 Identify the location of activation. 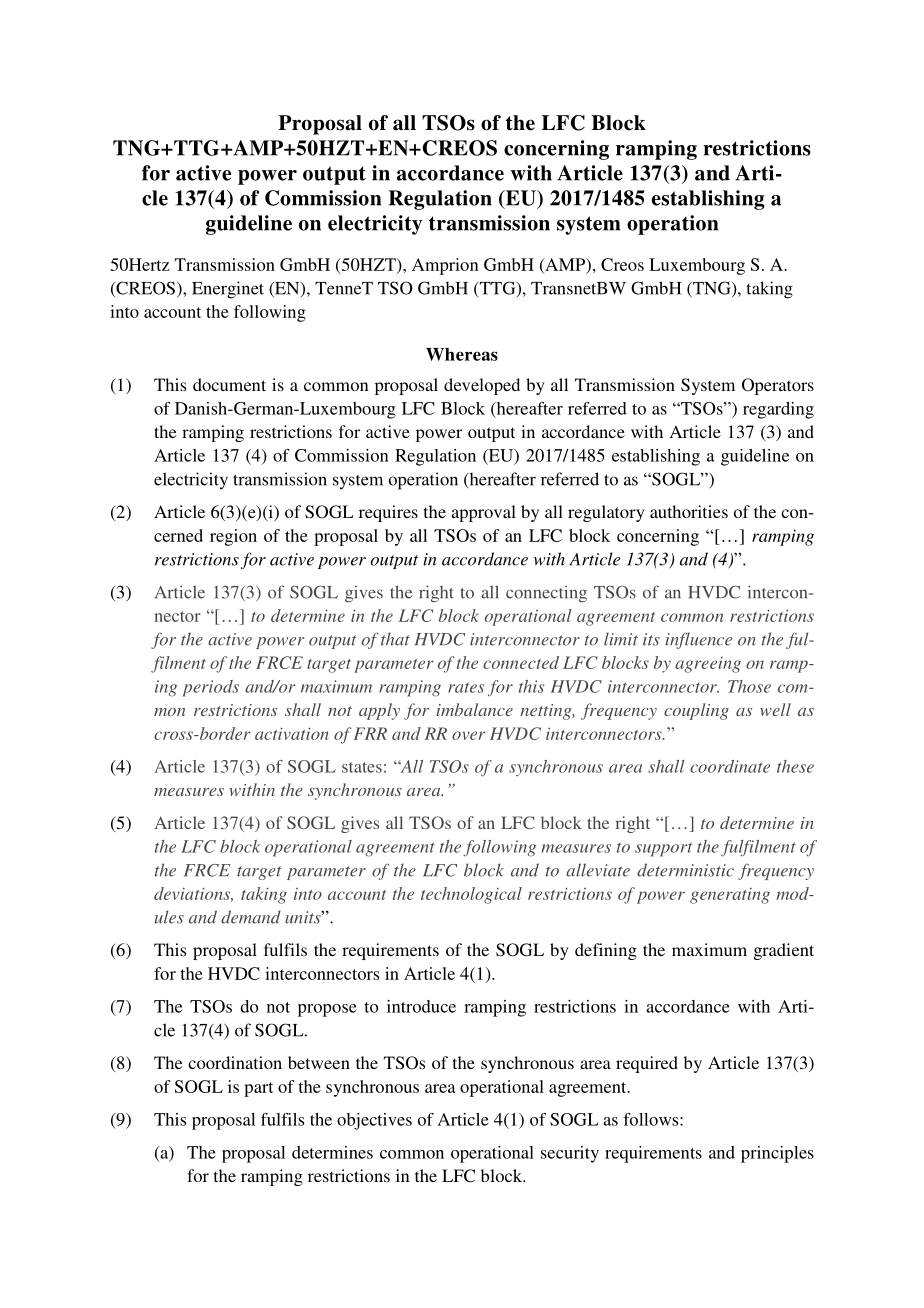
(292, 733).
